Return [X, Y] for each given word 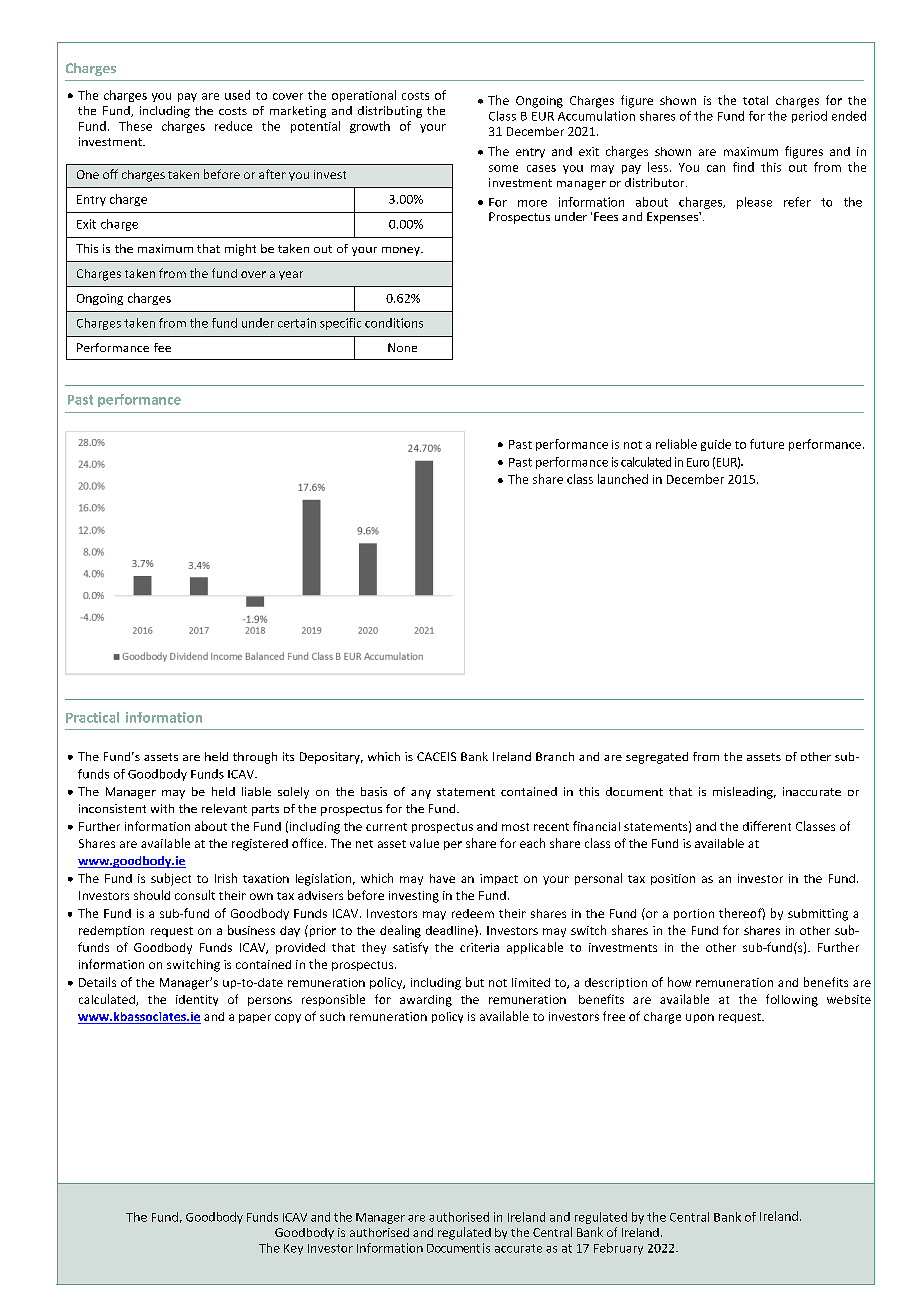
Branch [555, 756]
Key [293, 1249]
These [135, 126]
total [755, 100]
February [618, 1249]
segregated [657, 758]
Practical [92, 717]
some [503, 168]
